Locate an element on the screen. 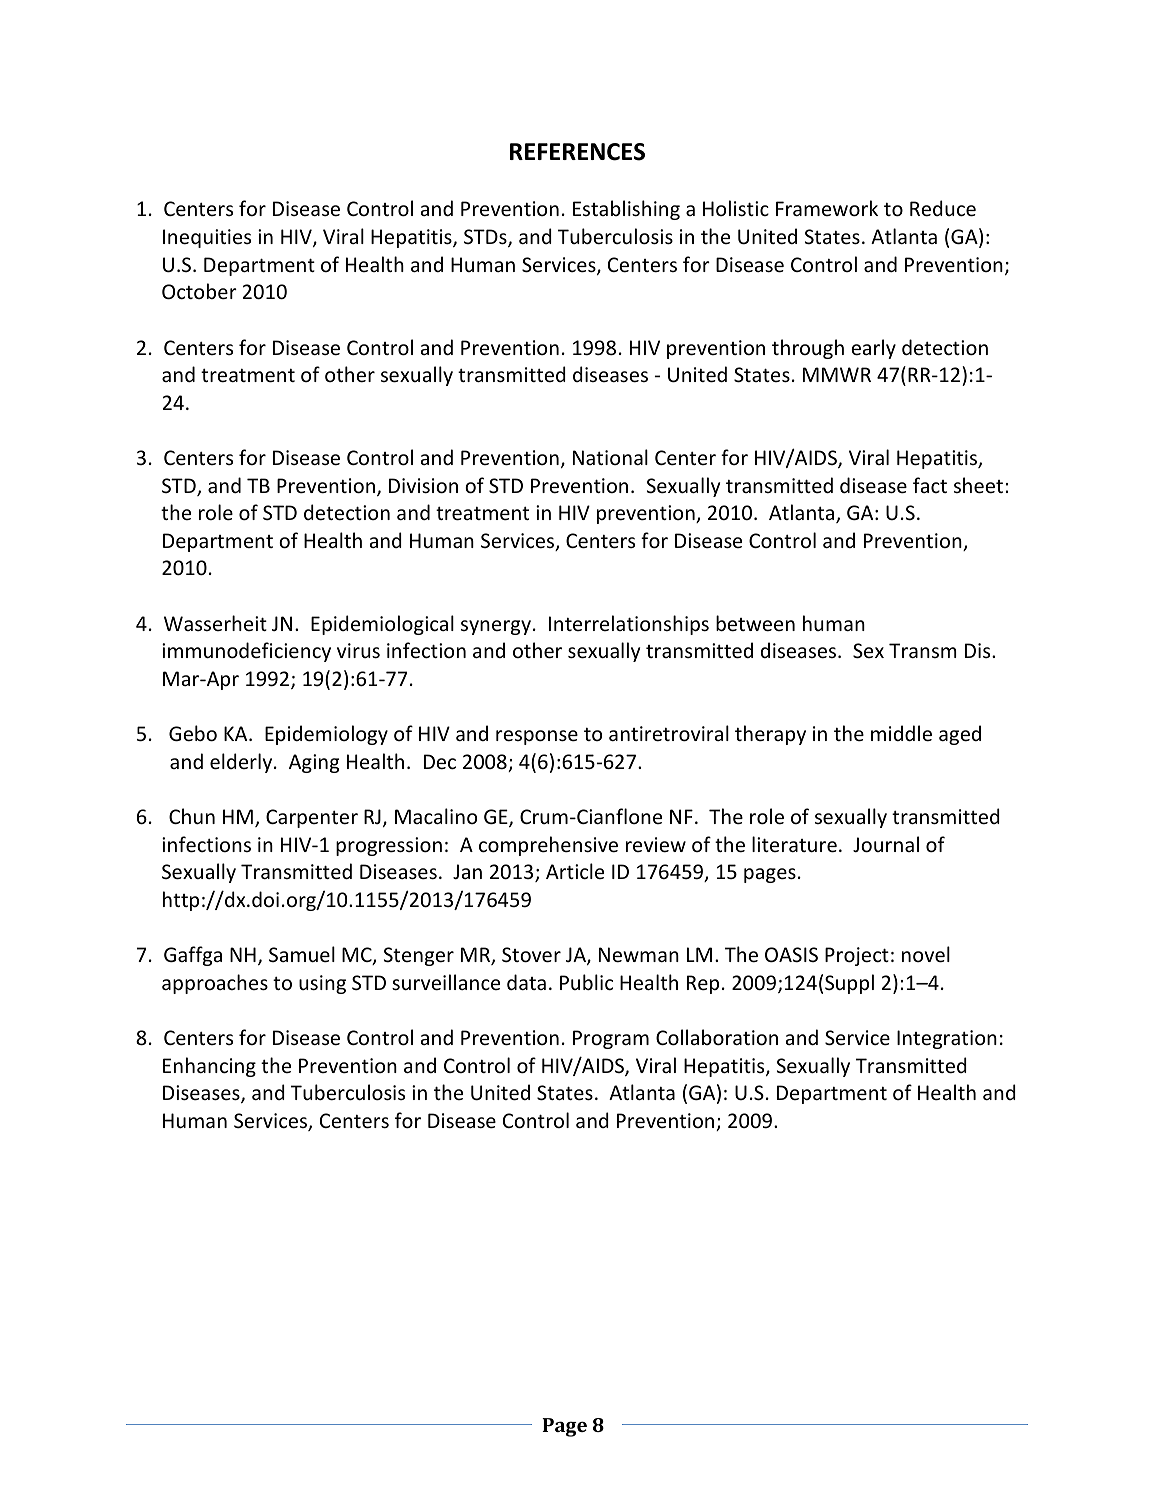  Journal is located at coordinates (886, 844).
